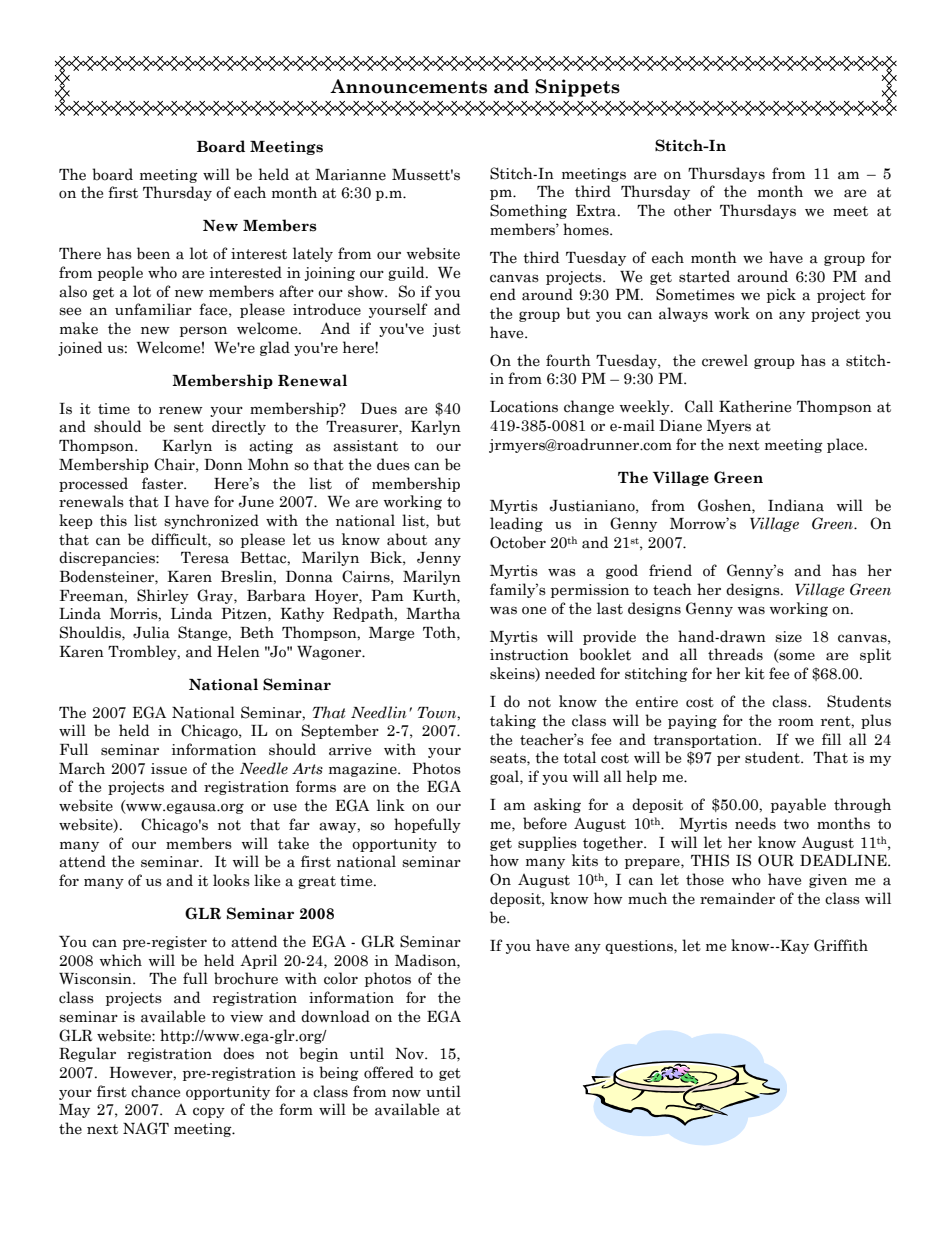  What do you see at coordinates (796, 722) in the screenshot?
I see `room` at bounding box center [796, 722].
